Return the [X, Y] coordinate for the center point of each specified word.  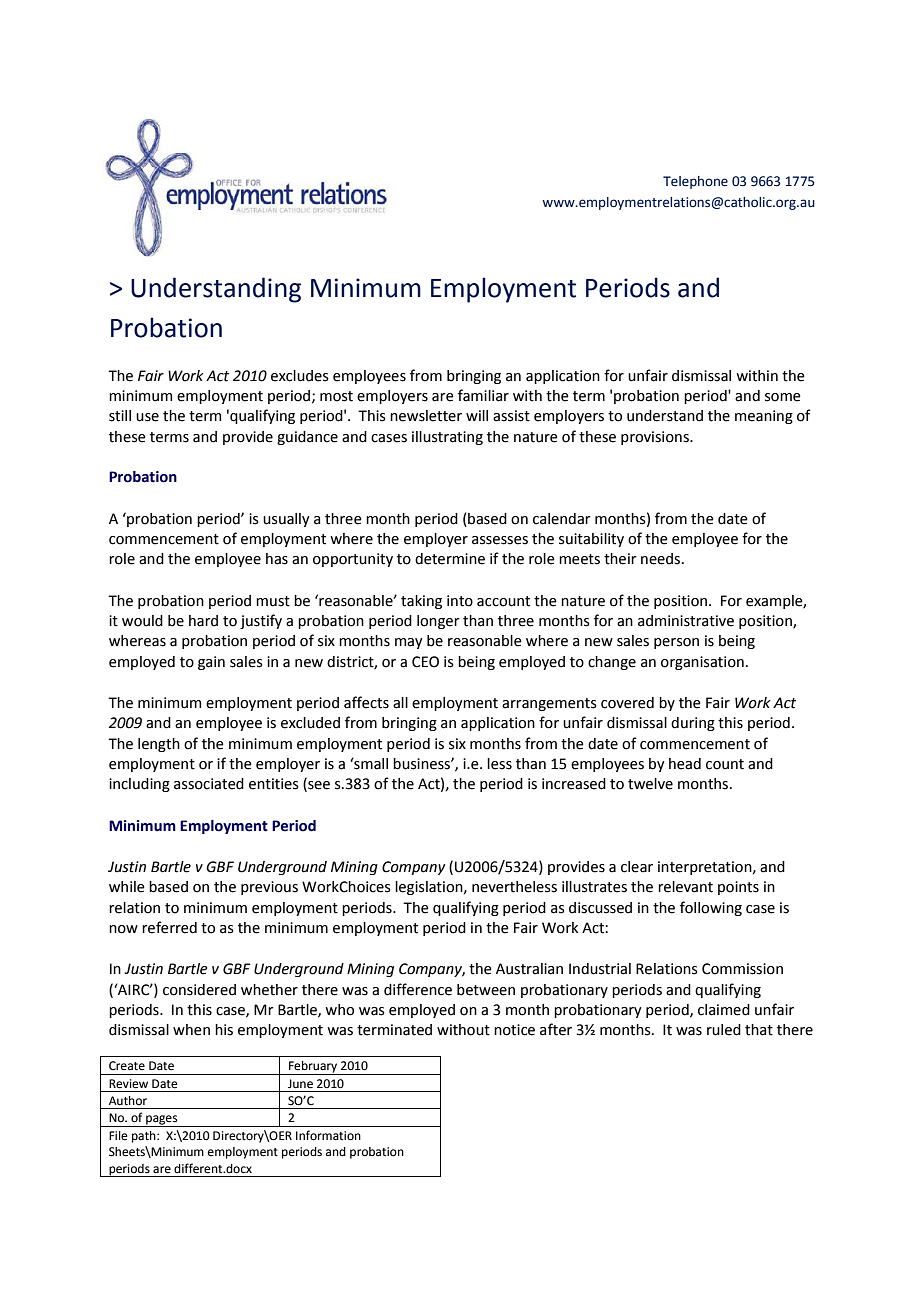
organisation [702, 663]
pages [162, 1121]
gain [211, 663]
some [783, 397]
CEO [425, 662]
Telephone [695, 182]
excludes [300, 376]
